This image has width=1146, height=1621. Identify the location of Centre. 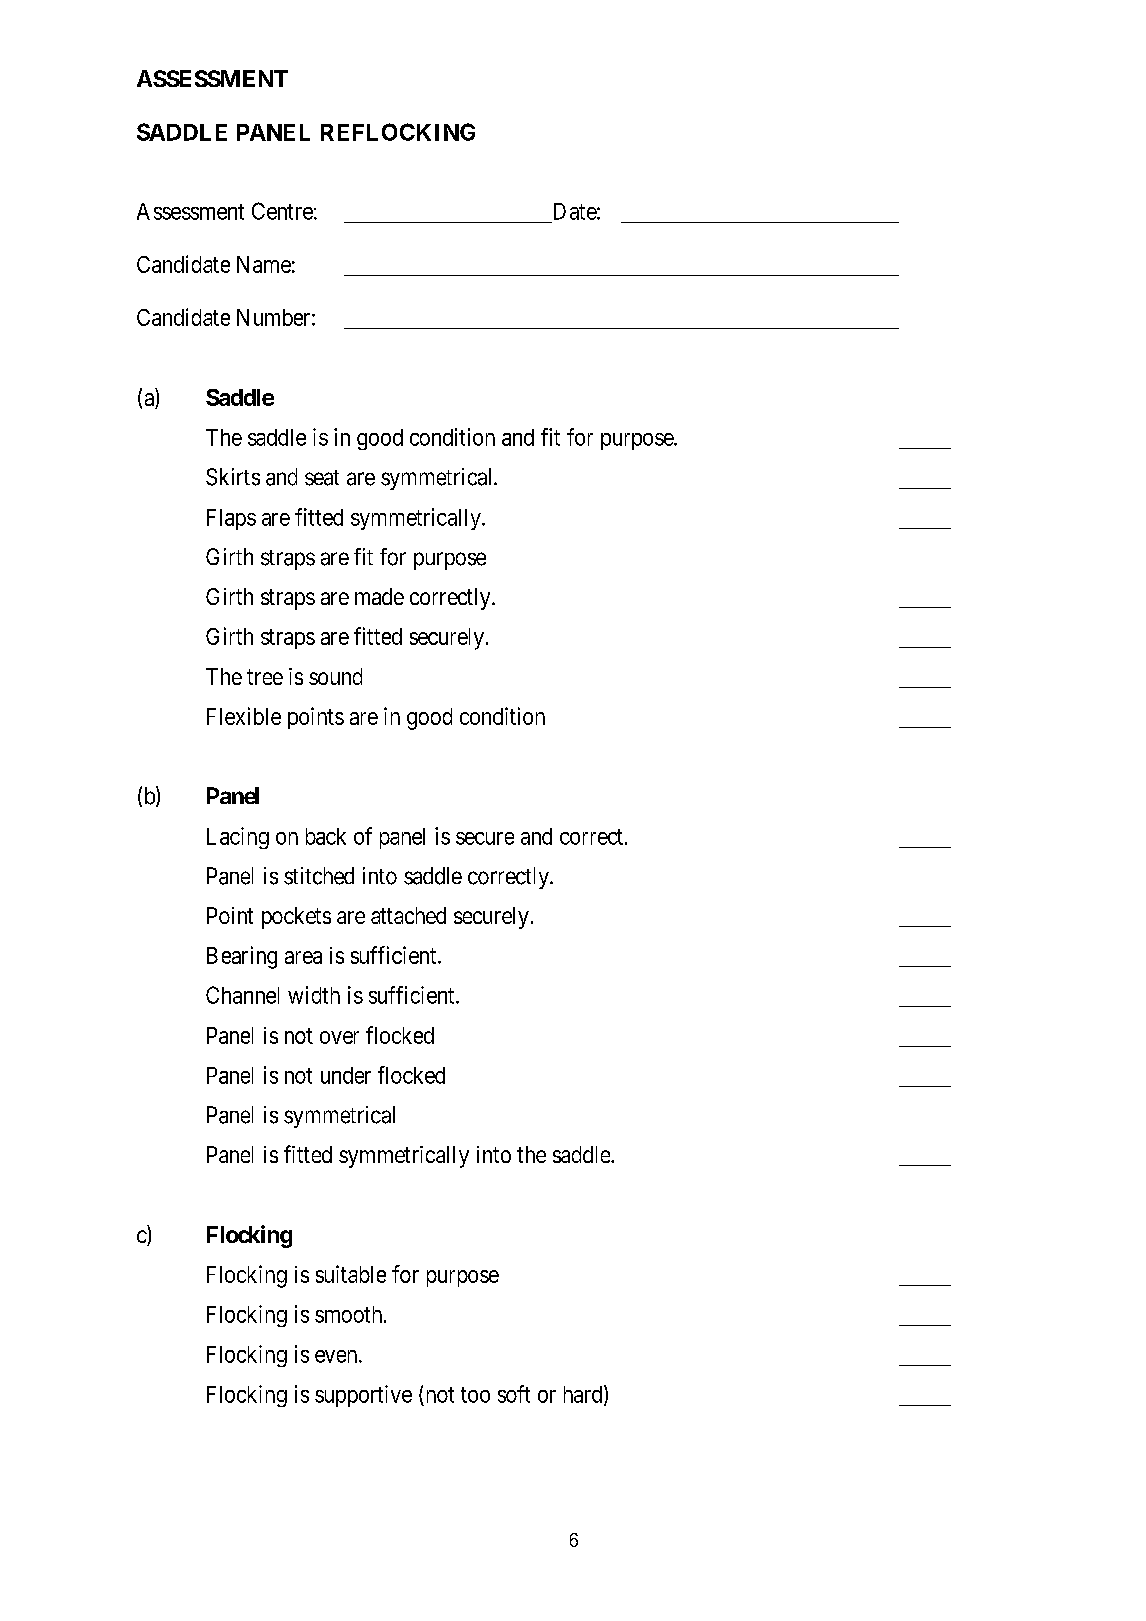
(282, 211).
